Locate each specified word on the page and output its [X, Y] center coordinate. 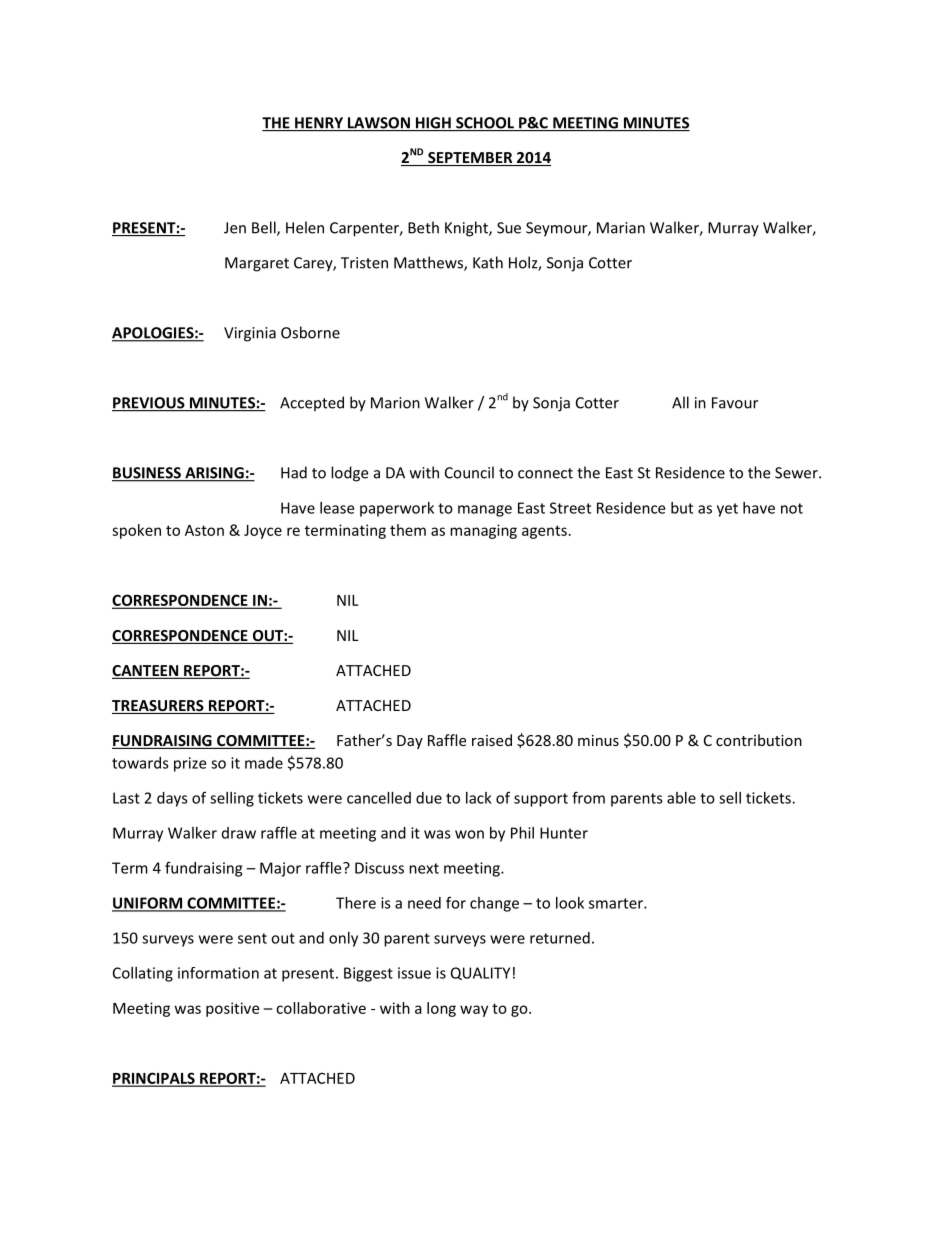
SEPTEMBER [470, 159]
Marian [621, 228]
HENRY [319, 124]
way [474, 1011]
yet [727, 510]
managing [483, 531]
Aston [204, 530]
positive [232, 1009]
